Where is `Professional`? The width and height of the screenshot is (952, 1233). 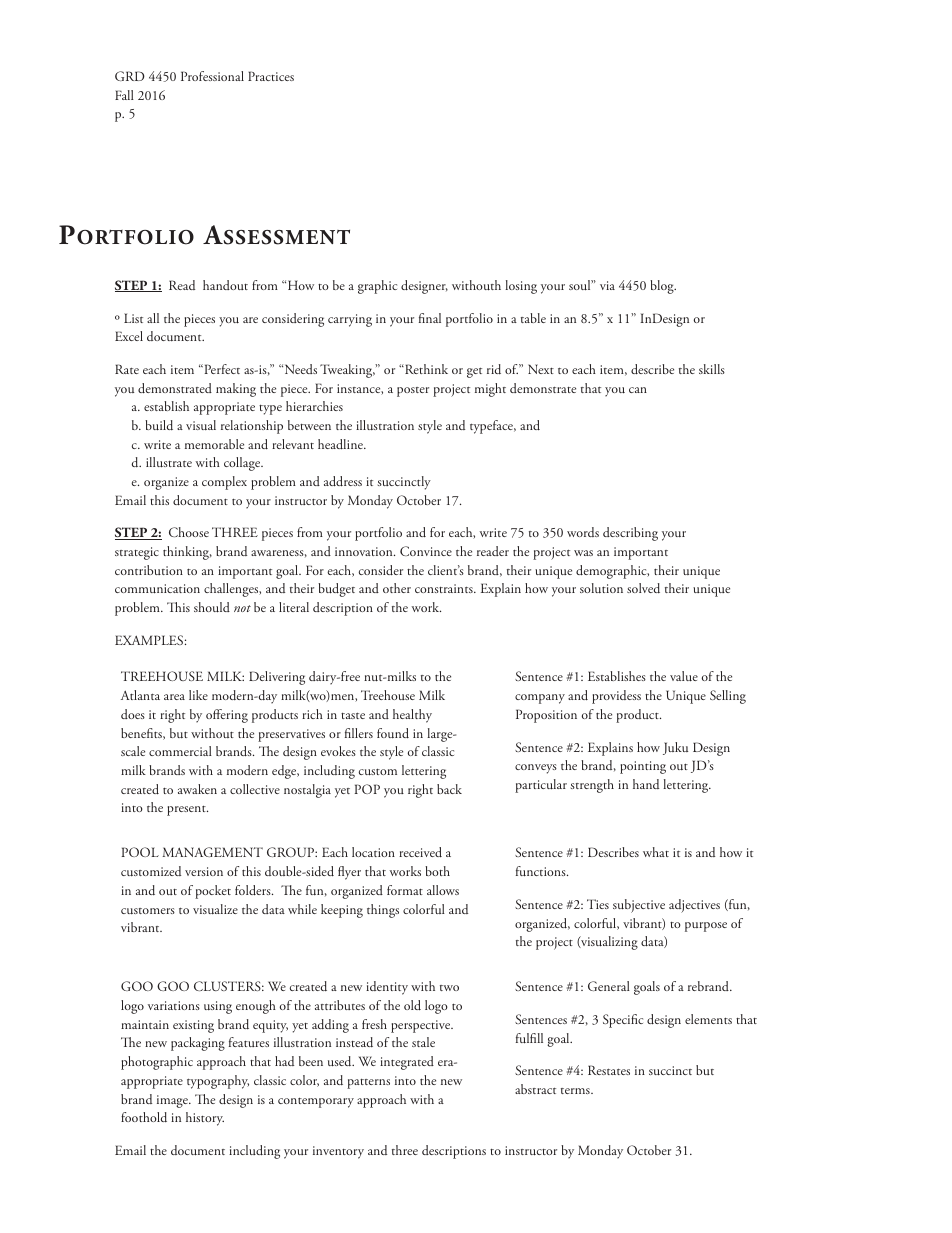 Professional is located at coordinates (212, 76).
